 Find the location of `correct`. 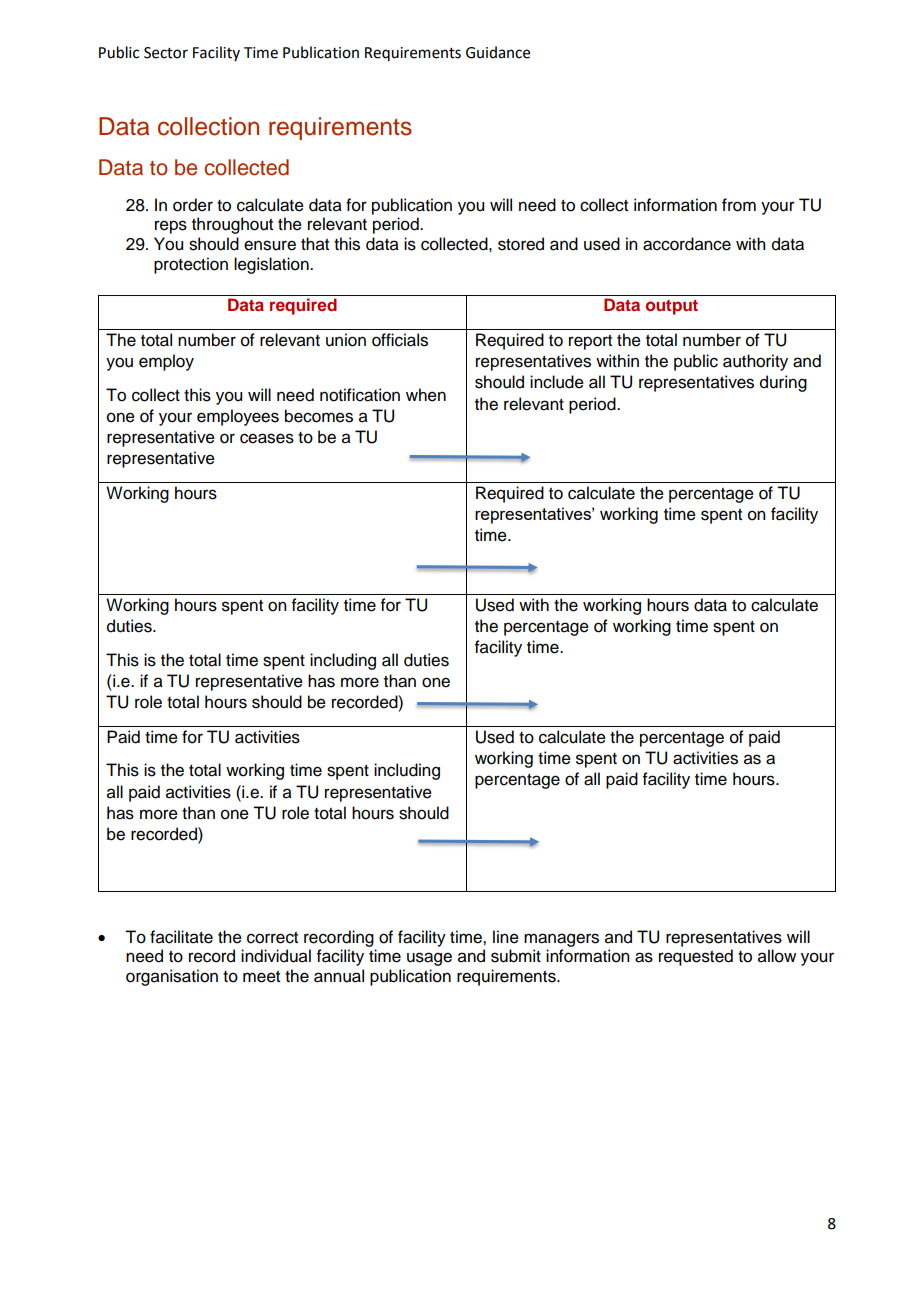

correct is located at coordinates (272, 938).
